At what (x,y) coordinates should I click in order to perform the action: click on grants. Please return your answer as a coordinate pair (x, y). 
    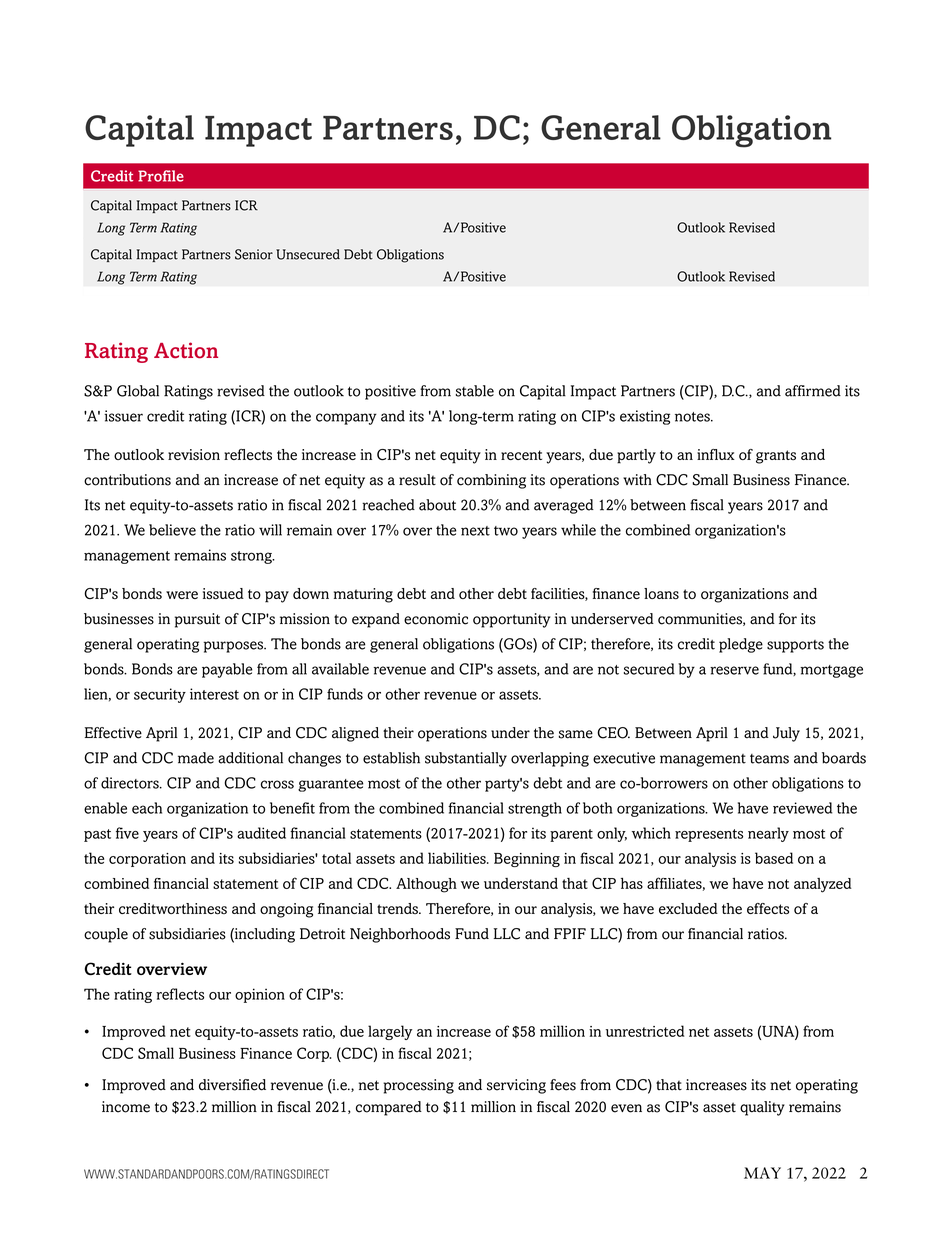
    Looking at the image, I should click on (776, 457).
